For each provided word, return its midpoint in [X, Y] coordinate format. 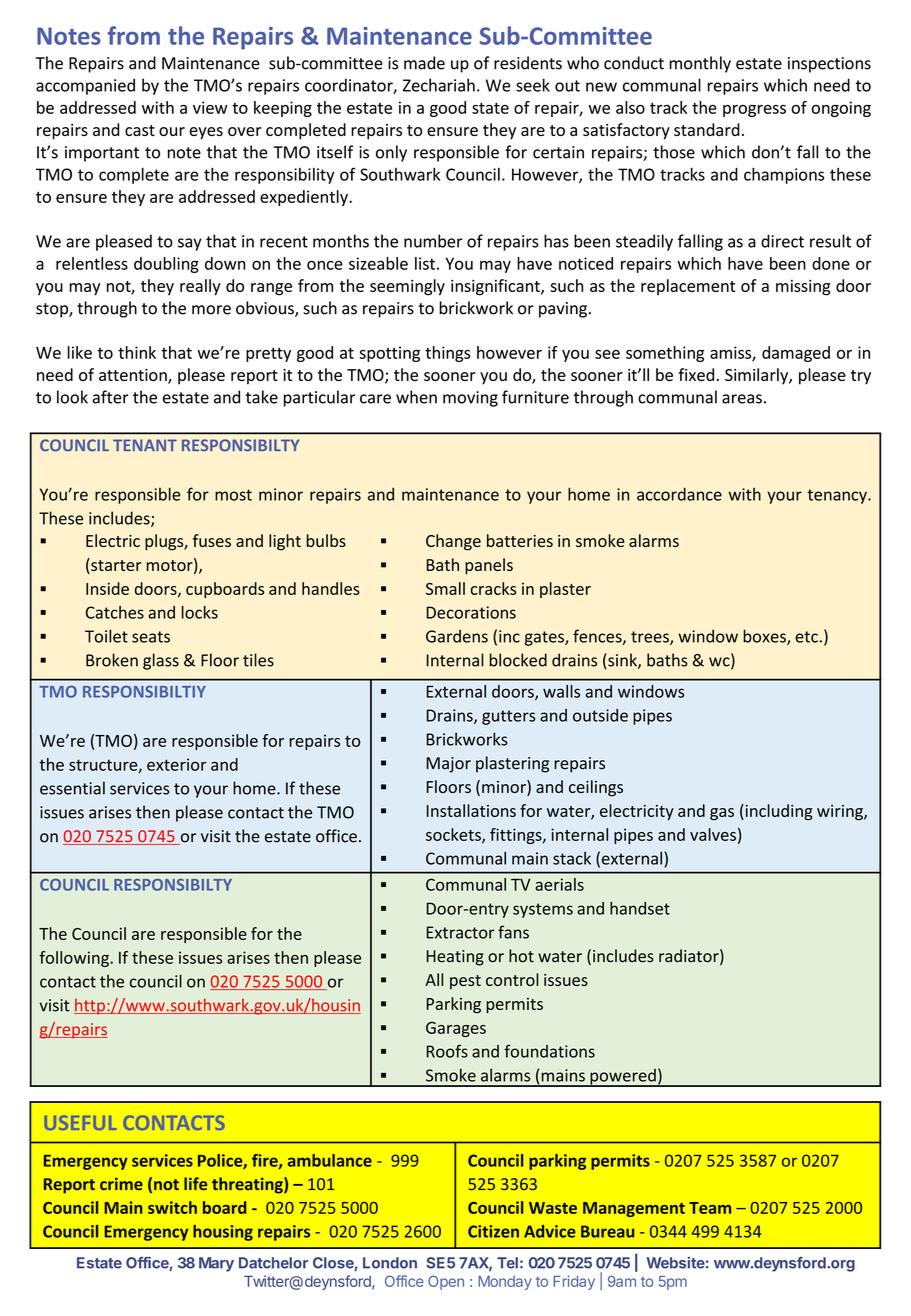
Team [710, 1208]
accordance [679, 494]
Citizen [493, 1231]
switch [172, 1207]
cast [140, 130]
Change [453, 542]
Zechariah [439, 85]
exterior [176, 764]
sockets [454, 835]
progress [754, 111]
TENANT [145, 445]
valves [713, 834]
